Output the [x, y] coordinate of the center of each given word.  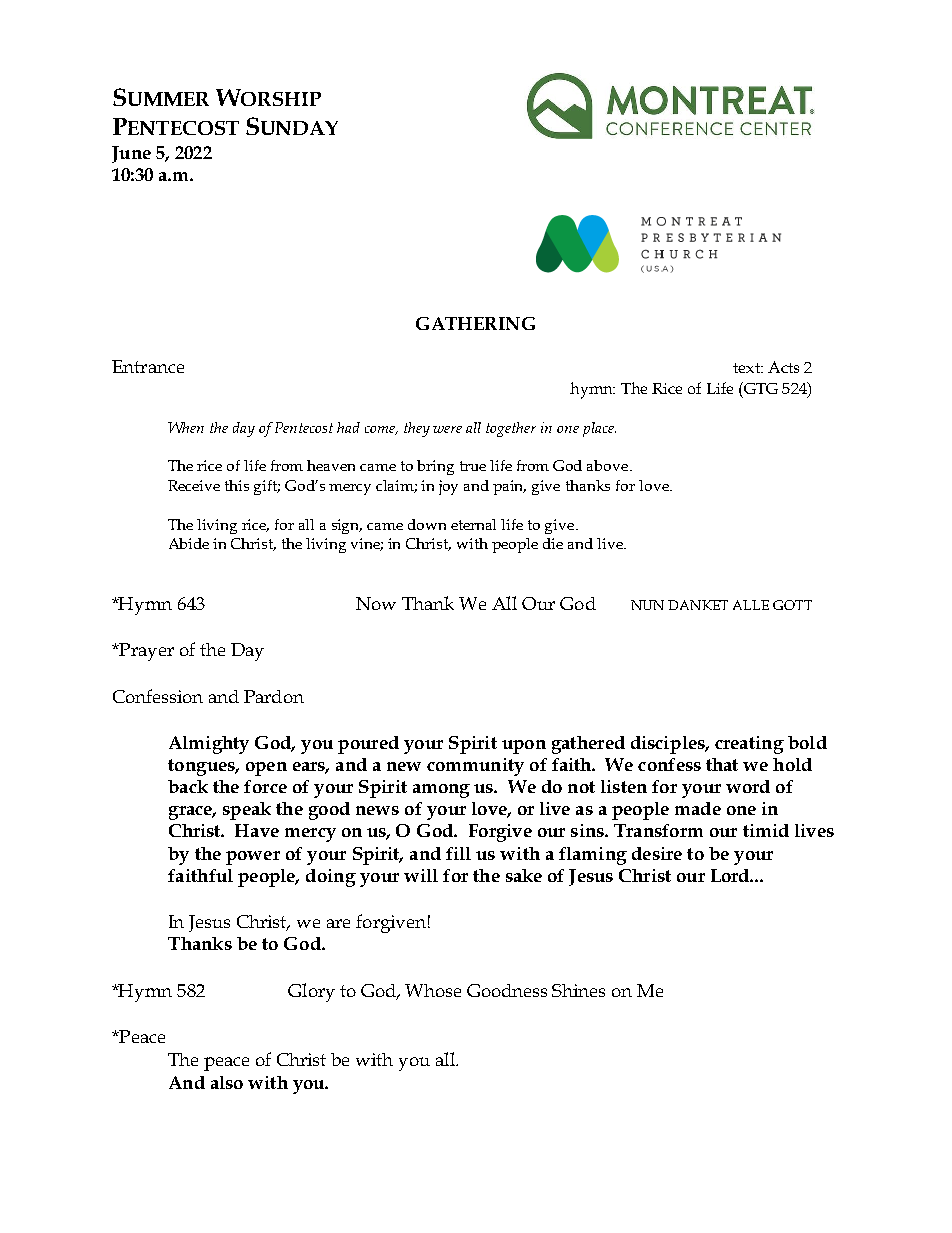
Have [257, 830]
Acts [783, 367]
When [186, 427]
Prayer [145, 652]
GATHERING [475, 323]
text [747, 368]
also [227, 1082]
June [131, 154]
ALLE [751, 605]
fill [458, 853]
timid [766, 830]
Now [376, 603]
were [447, 429]
